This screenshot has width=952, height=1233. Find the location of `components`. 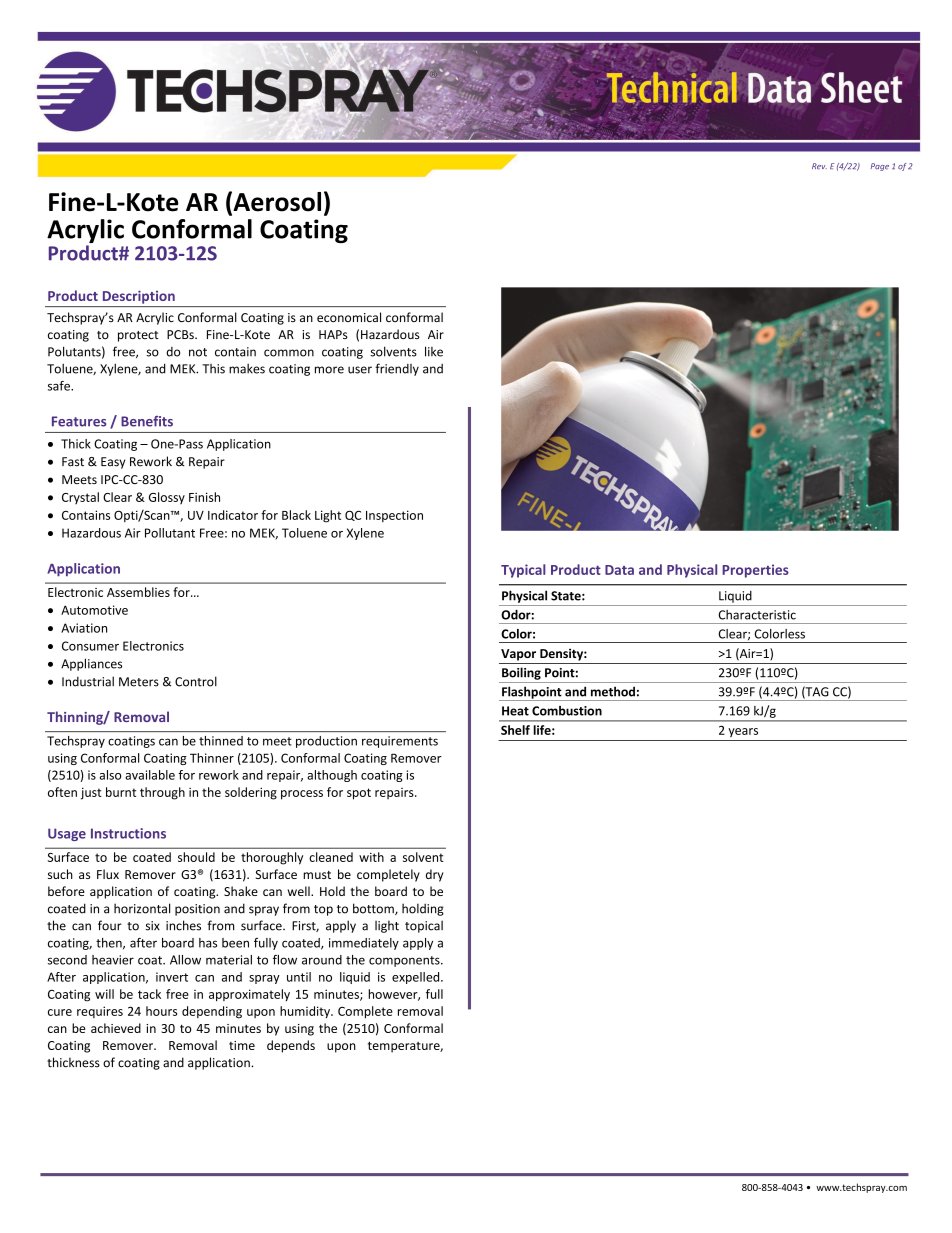

components is located at coordinates (405, 961).
